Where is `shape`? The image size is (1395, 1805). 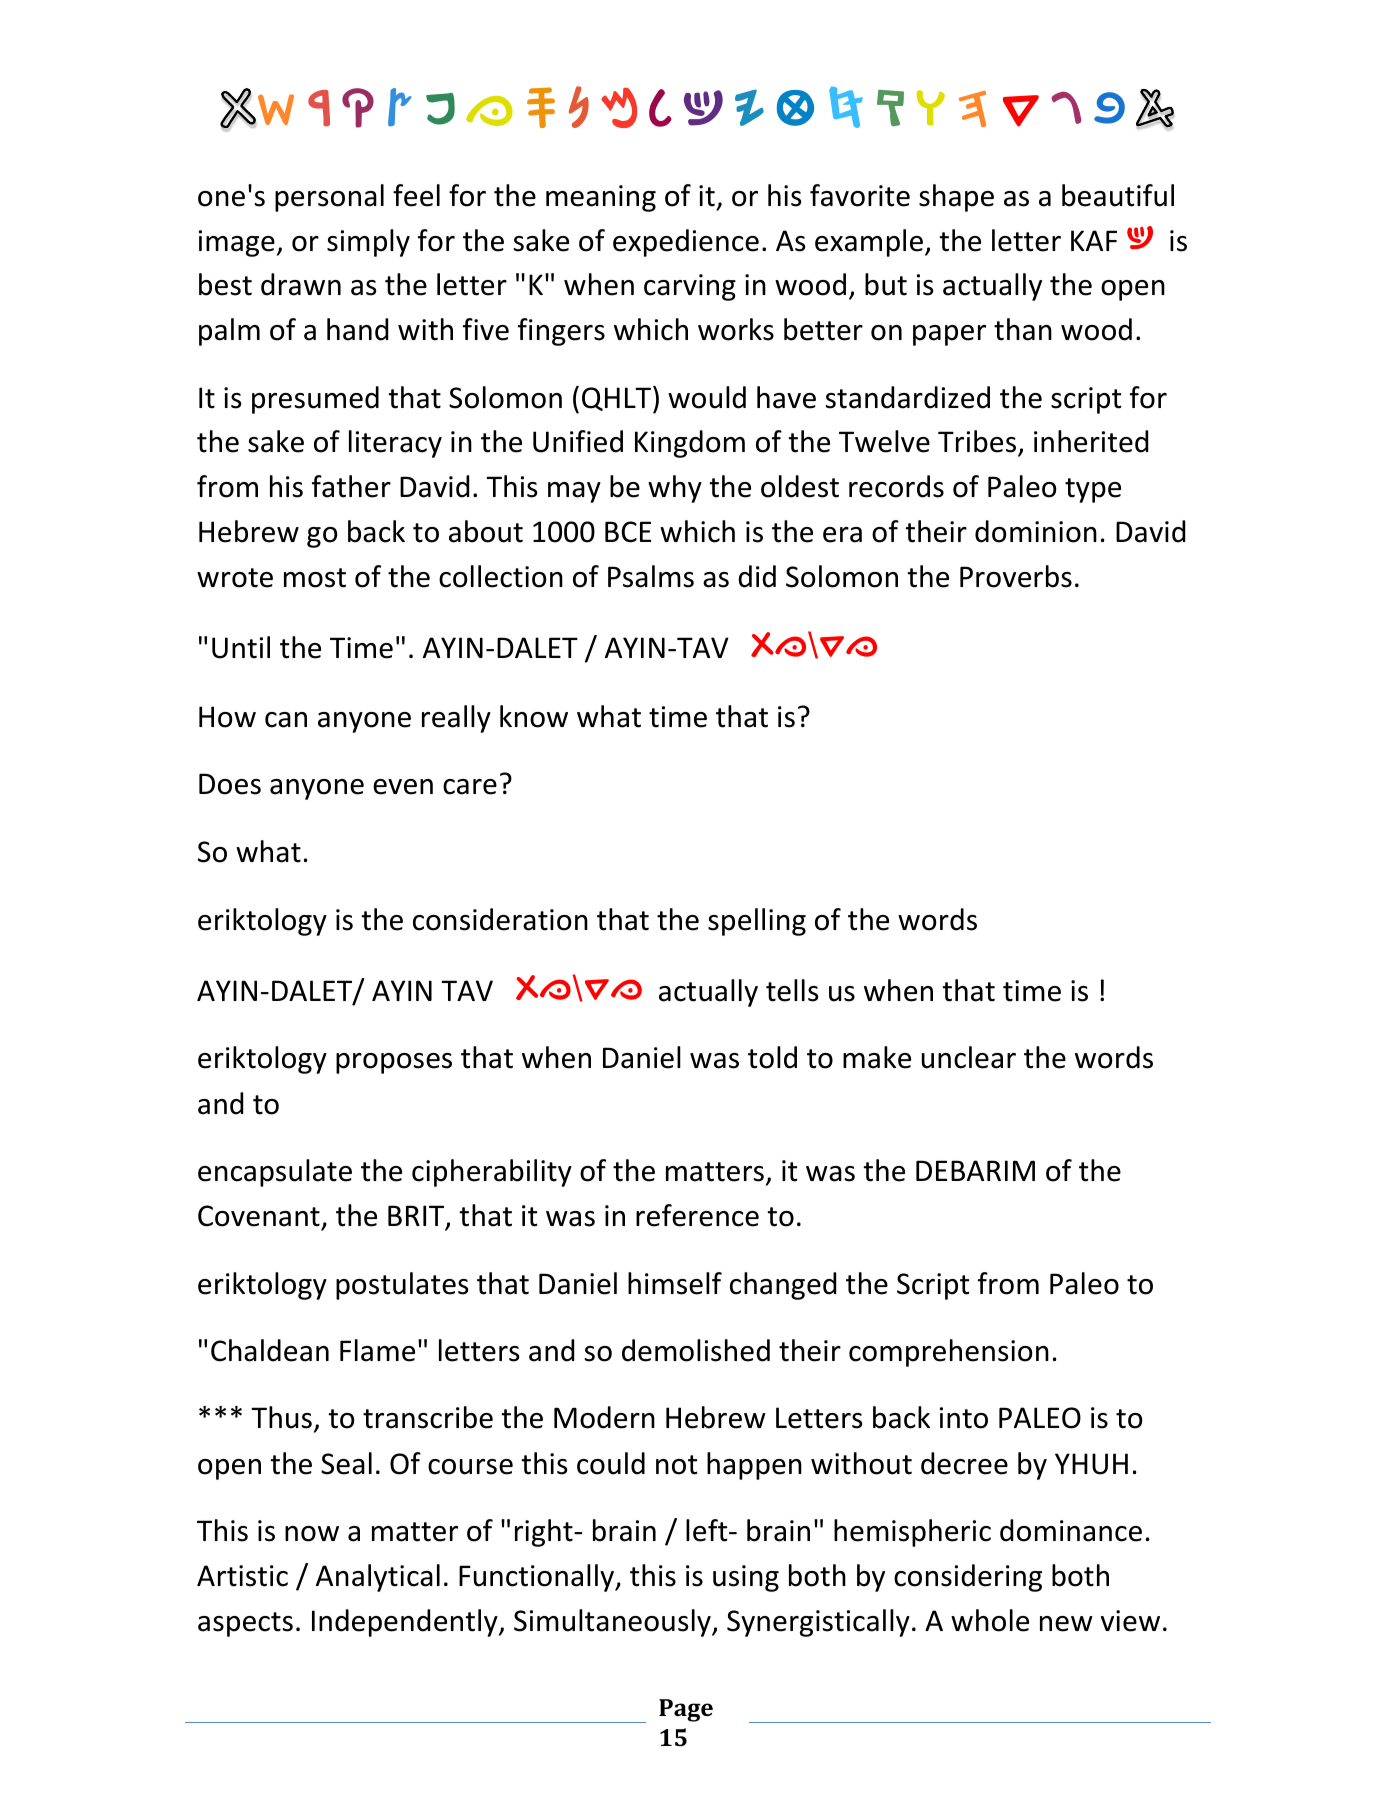
shape is located at coordinates (956, 198).
